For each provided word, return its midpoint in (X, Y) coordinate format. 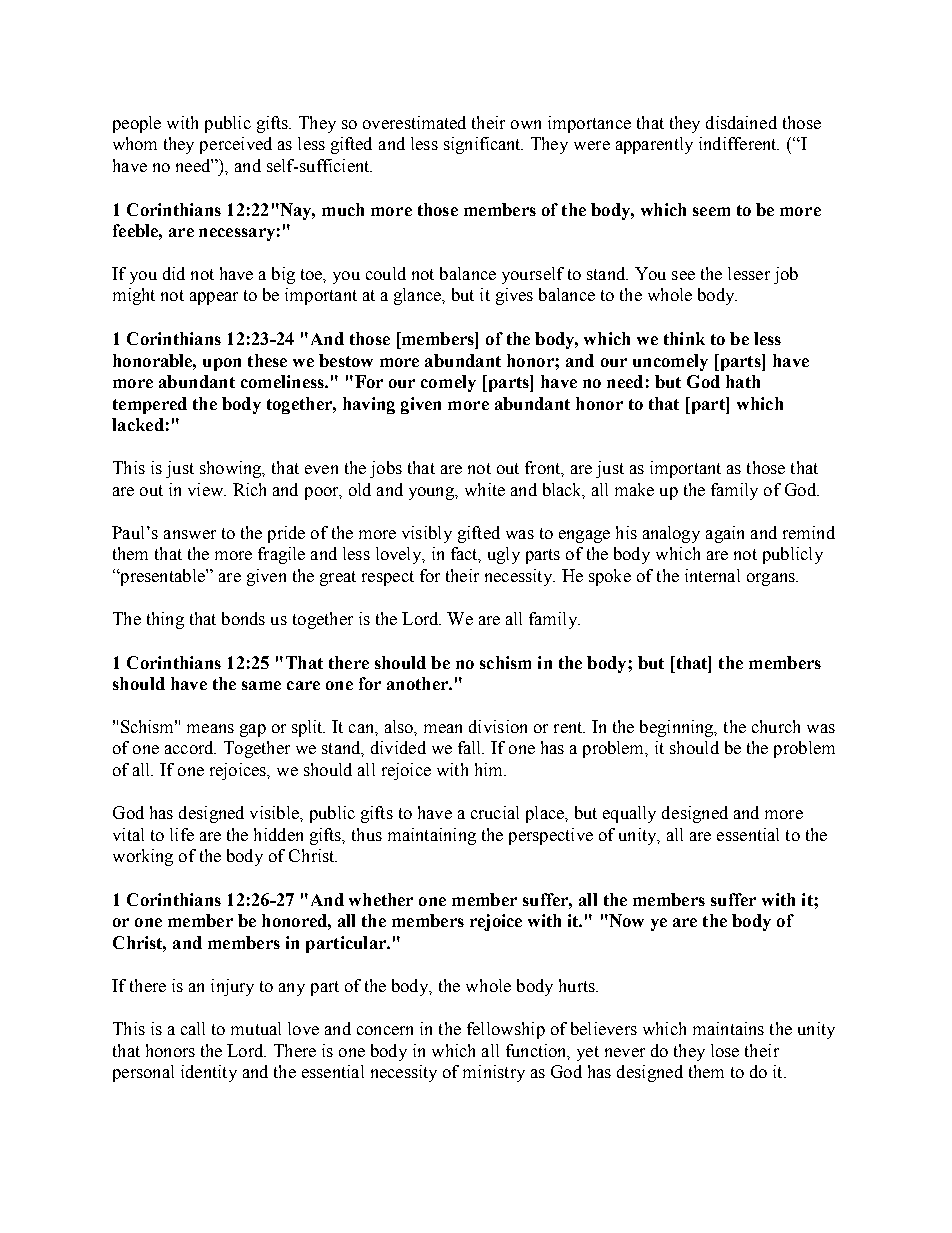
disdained (741, 122)
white (485, 489)
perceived (236, 145)
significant (483, 145)
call (193, 1028)
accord (190, 747)
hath (743, 381)
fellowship (506, 1030)
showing (232, 469)
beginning (678, 728)
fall (471, 747)
